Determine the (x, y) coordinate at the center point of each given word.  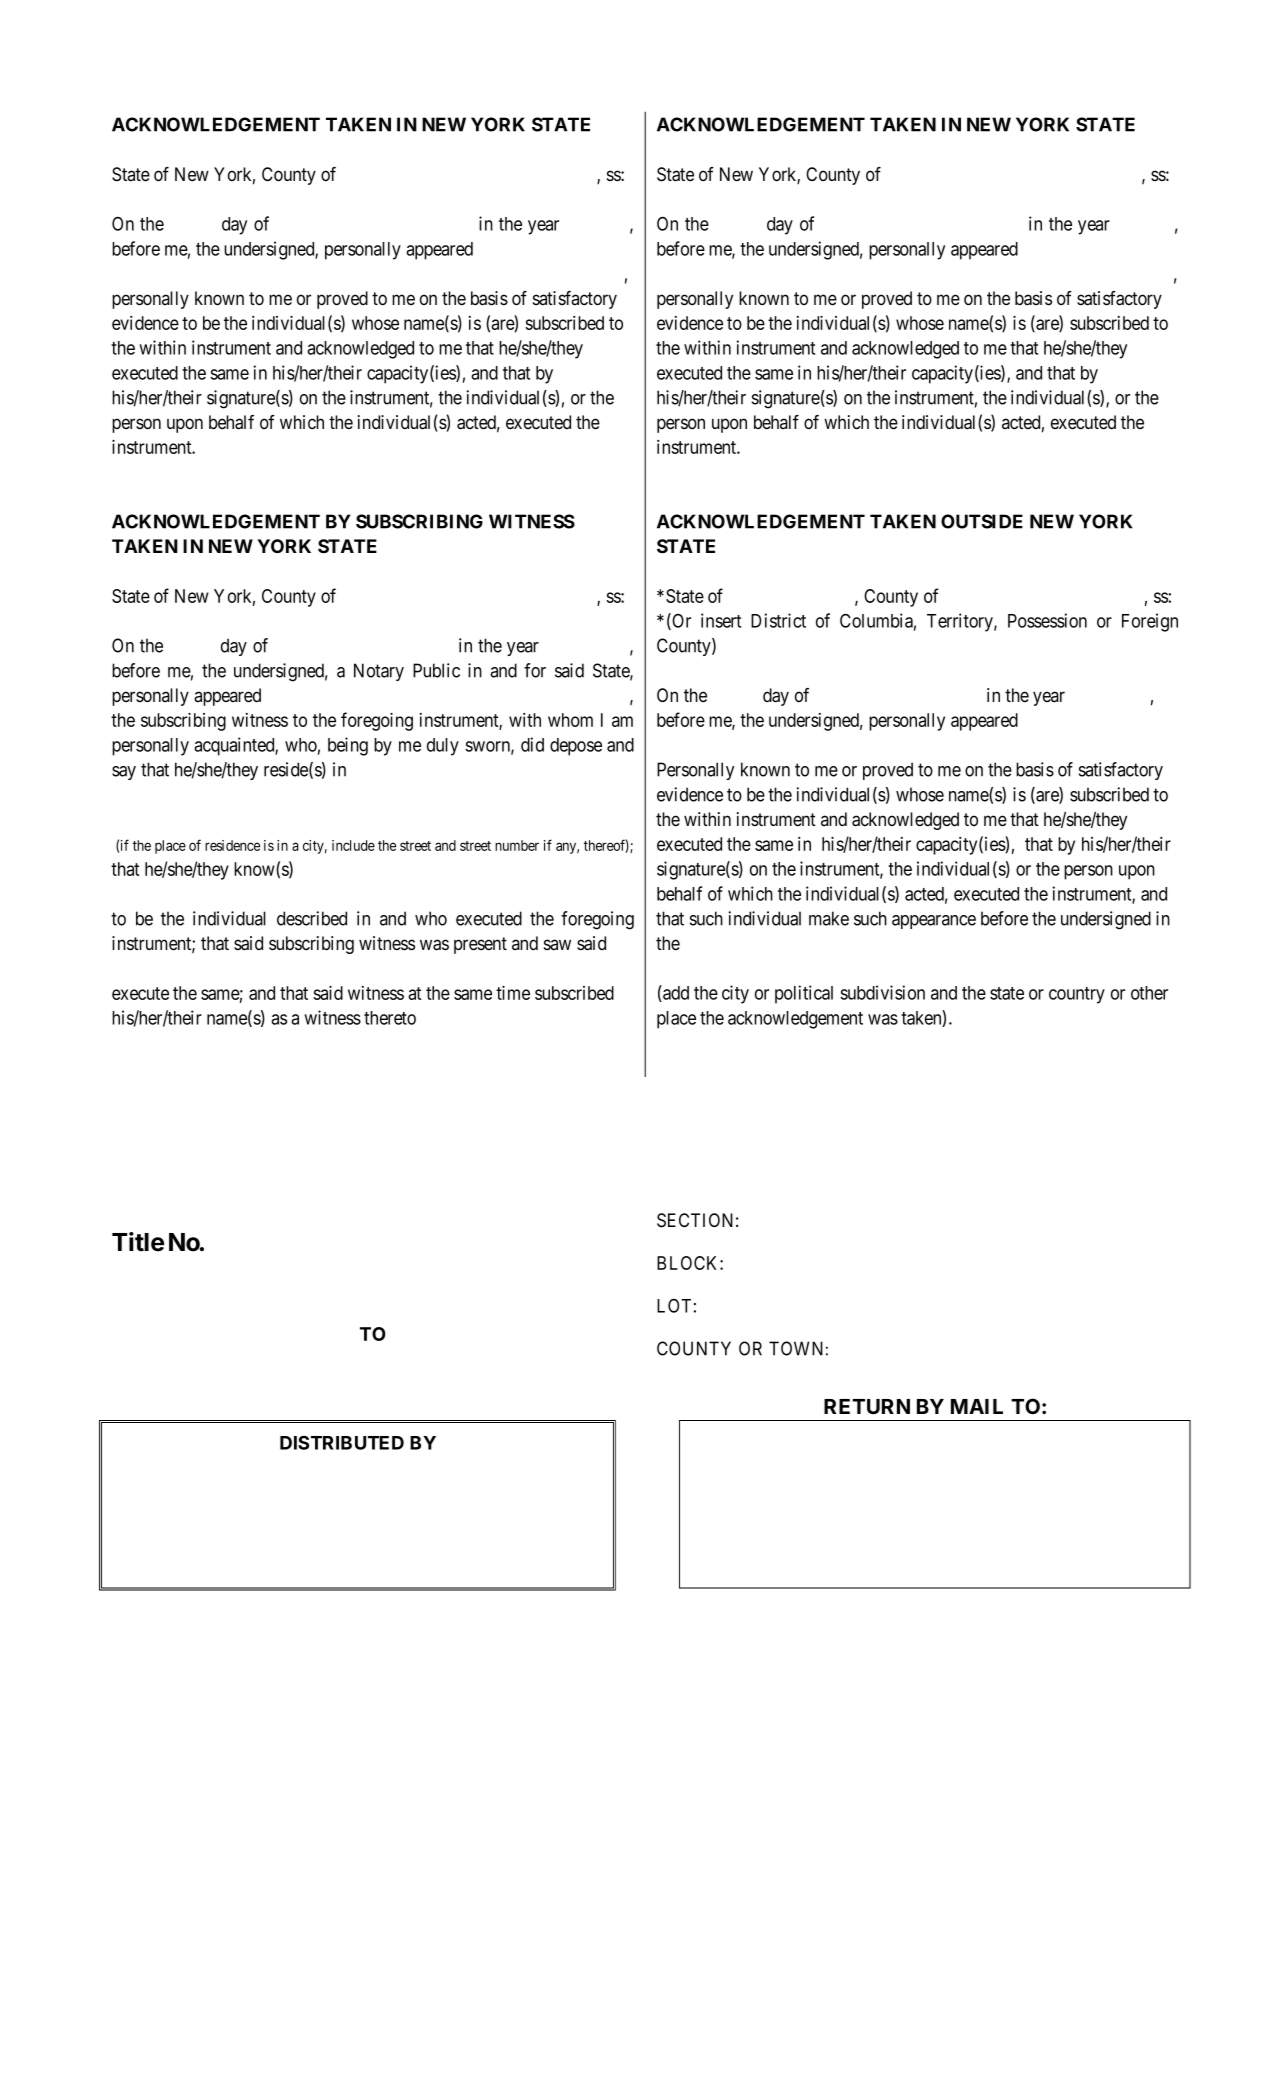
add (675, 993)
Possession (1047, 620)
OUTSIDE (982, 521)
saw (557, 945)
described (312, 918)
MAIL (977, 1406)
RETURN (867, 1407)
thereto (390, 1018)
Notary (379, 672)
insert (721, 620)
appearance (934, 922)
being (348, 746)
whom (570, 720)
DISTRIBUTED (342, 1443)
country (1077, 995)
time (513, 993)
